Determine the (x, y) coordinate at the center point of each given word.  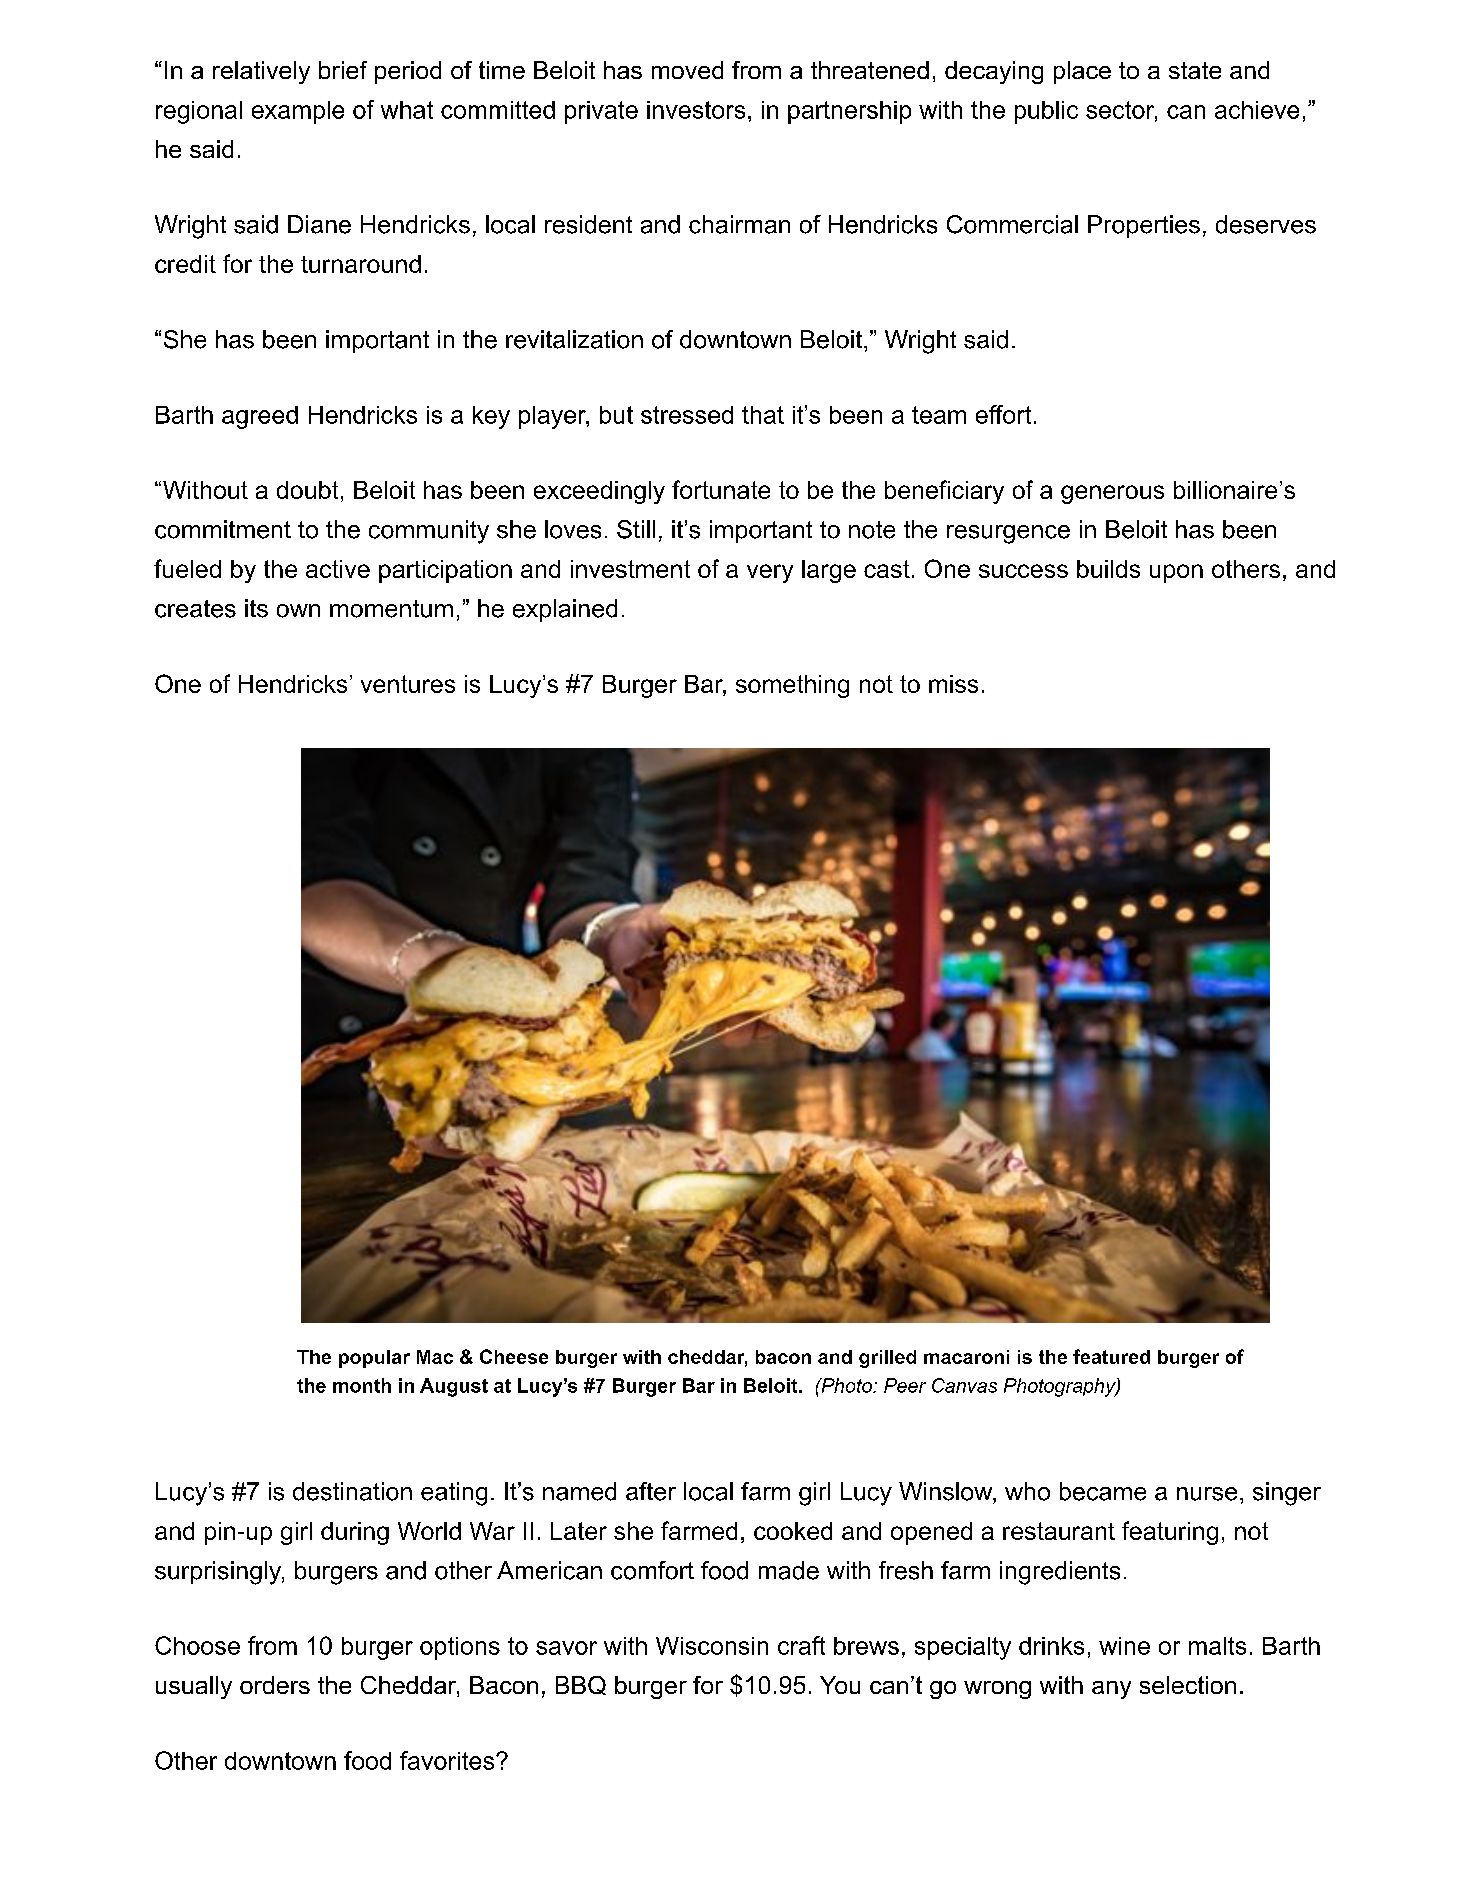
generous (1112, 494)
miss (953, 684)
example (298, 112)
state (1195, 70)
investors (696, 110)
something (792, 686)
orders (275, 1685)
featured (1111, 1356)
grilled (887, 1359)
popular (374, 1359)
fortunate (721, 489)
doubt (307, 490)
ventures (408, 684)
